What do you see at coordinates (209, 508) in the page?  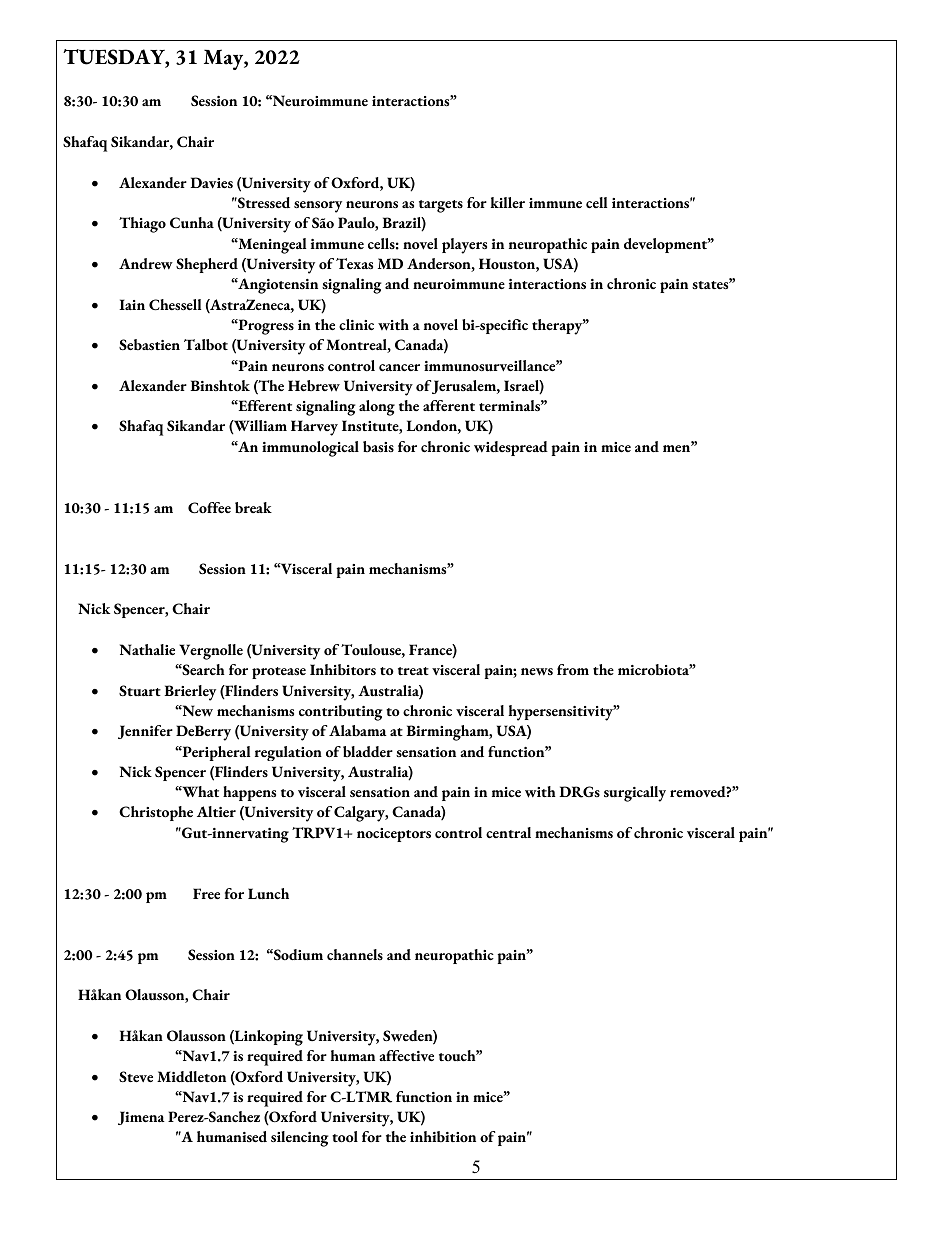 I see `Coffee` at bounding box center [209, 508].
